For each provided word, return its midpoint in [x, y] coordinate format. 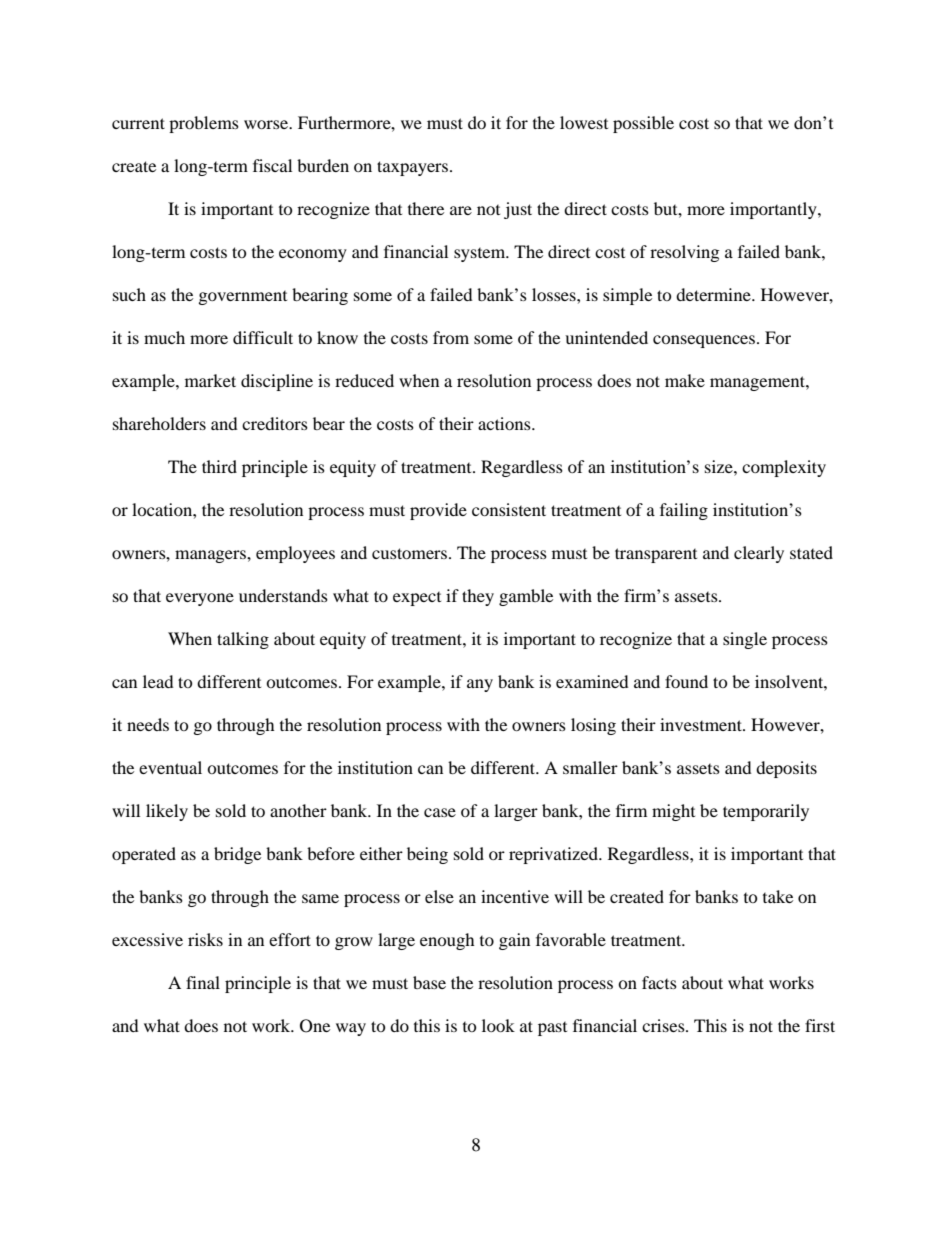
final [203, 982]
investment [702, 724]
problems [204, 124]
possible [643, 124]
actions [505, 423]
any [480, 685]
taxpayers [414, 168]
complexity [784, 468]
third [219, 466]
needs [148, 724]
